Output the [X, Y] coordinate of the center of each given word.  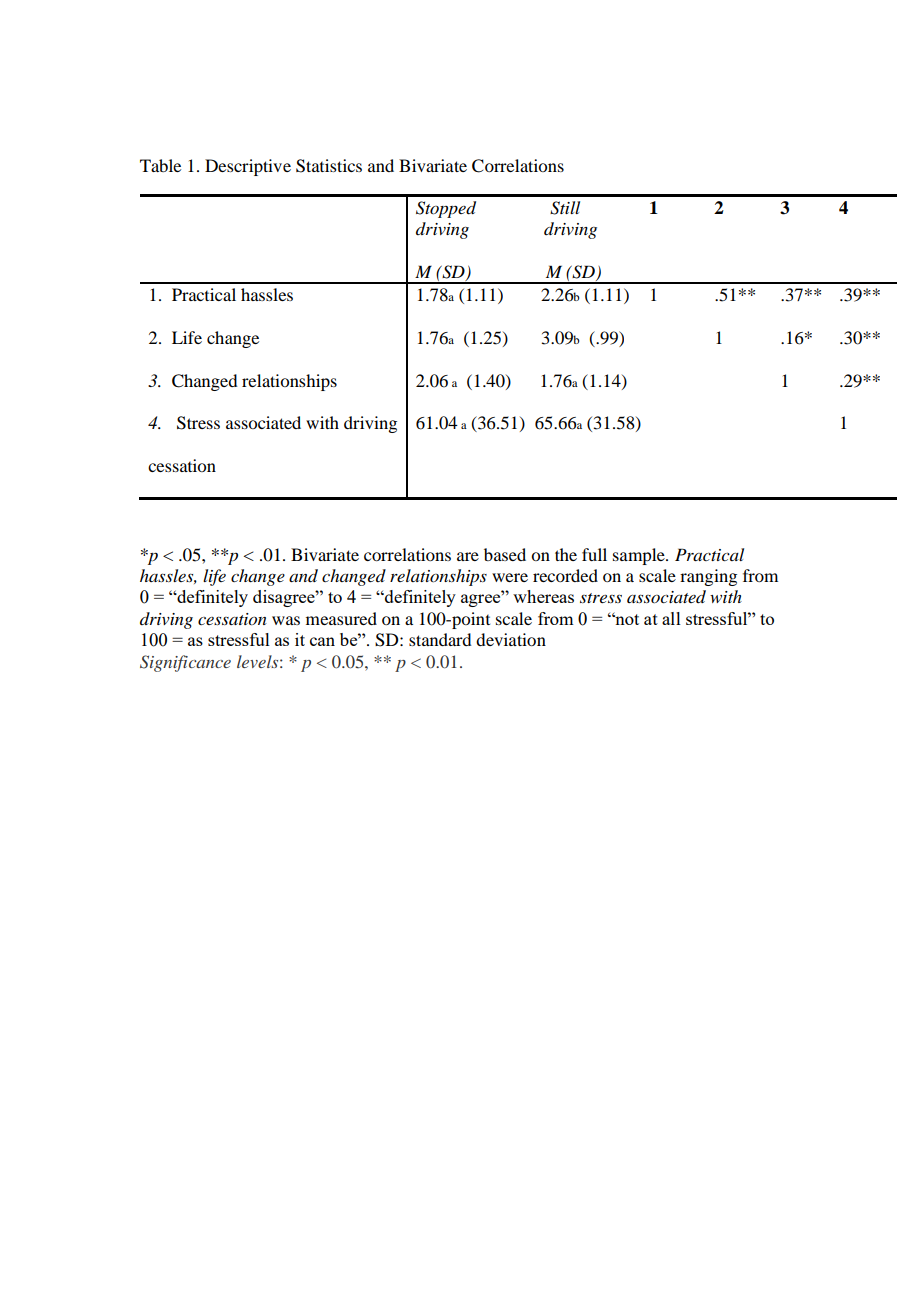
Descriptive [248, 167]
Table [160, 165]
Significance [185, 663]
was [286, 620]
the [566, 554]
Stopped [446, 209]
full [594, 554]
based [505, 554]
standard [440, 639]
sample [640, 556]
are [468, 556]
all [671, 618]
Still [565, 208]
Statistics [329, 166]
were [510, 577]
